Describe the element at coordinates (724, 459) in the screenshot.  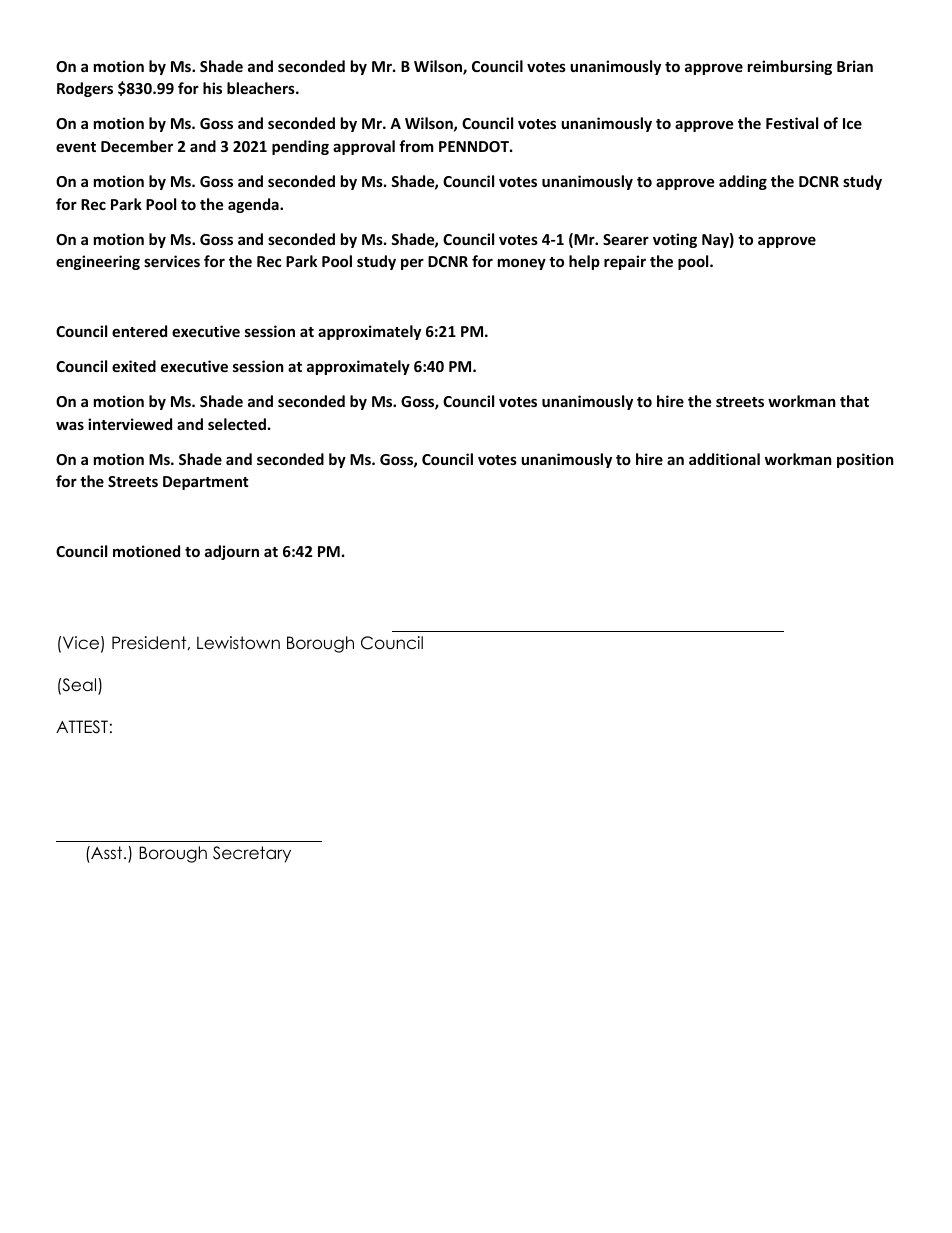
I see `additional` at that location.
